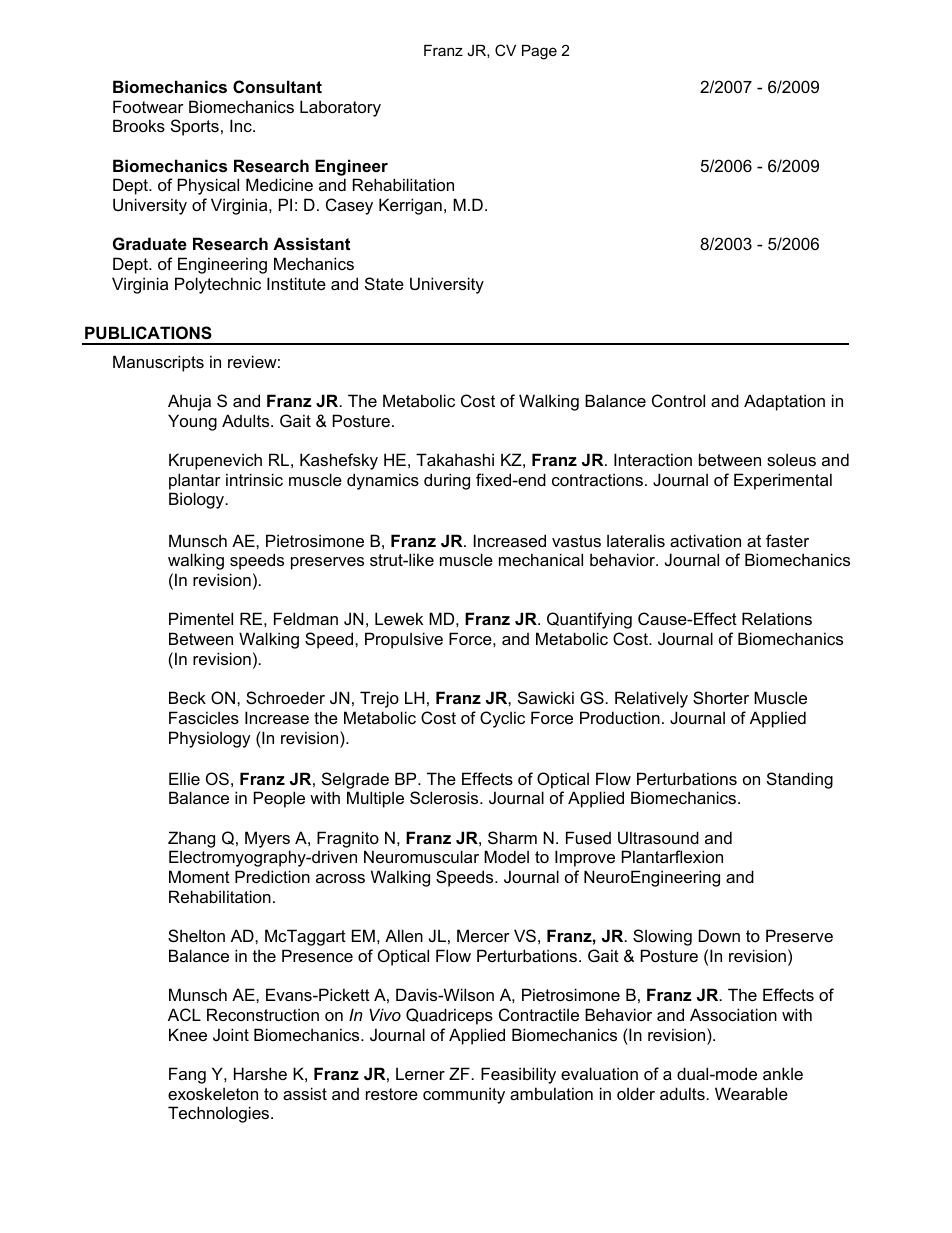  Describe the element at coordinates (464, 1095) in the image. I see `community` at that location.
